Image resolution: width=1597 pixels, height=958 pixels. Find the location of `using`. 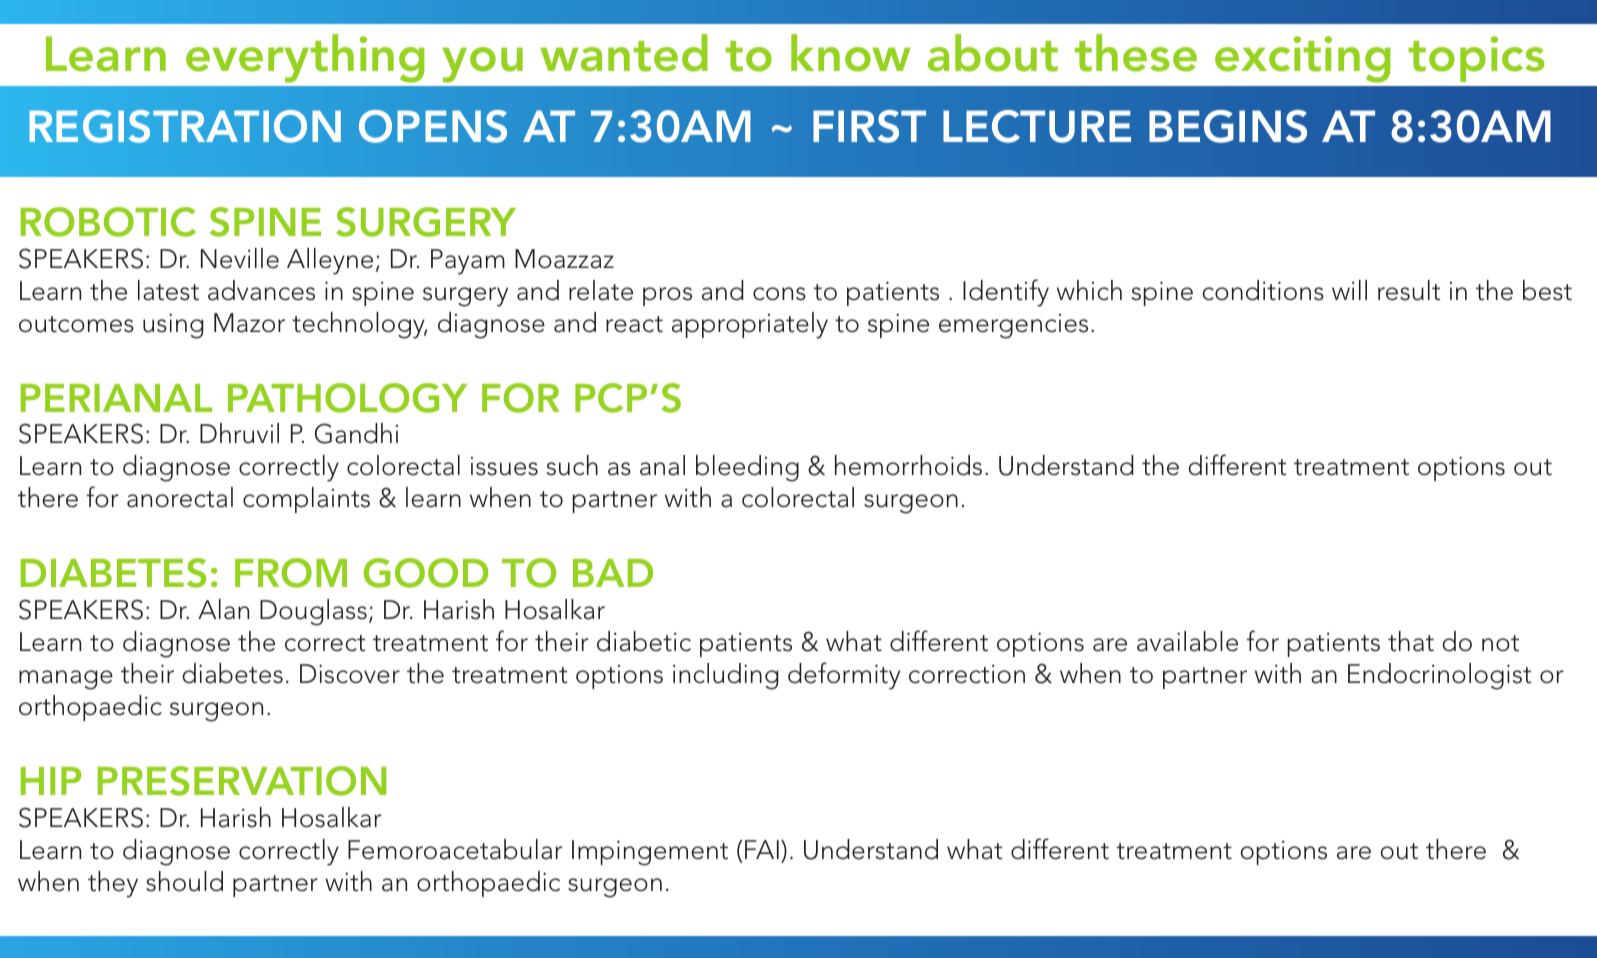

using is located at coordinates (173, 326).
